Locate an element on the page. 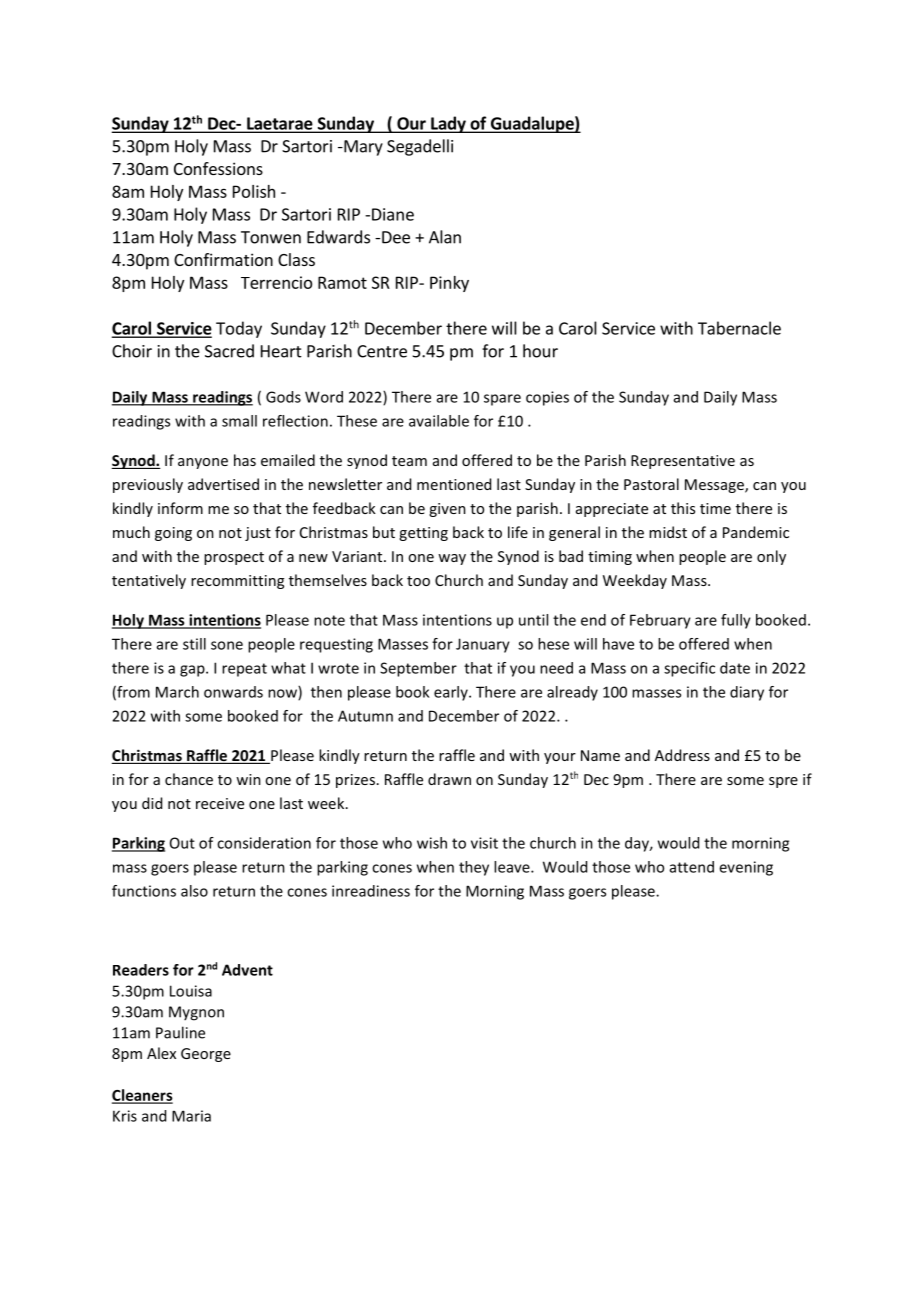  Centre is located at coordinates (382, 351).
